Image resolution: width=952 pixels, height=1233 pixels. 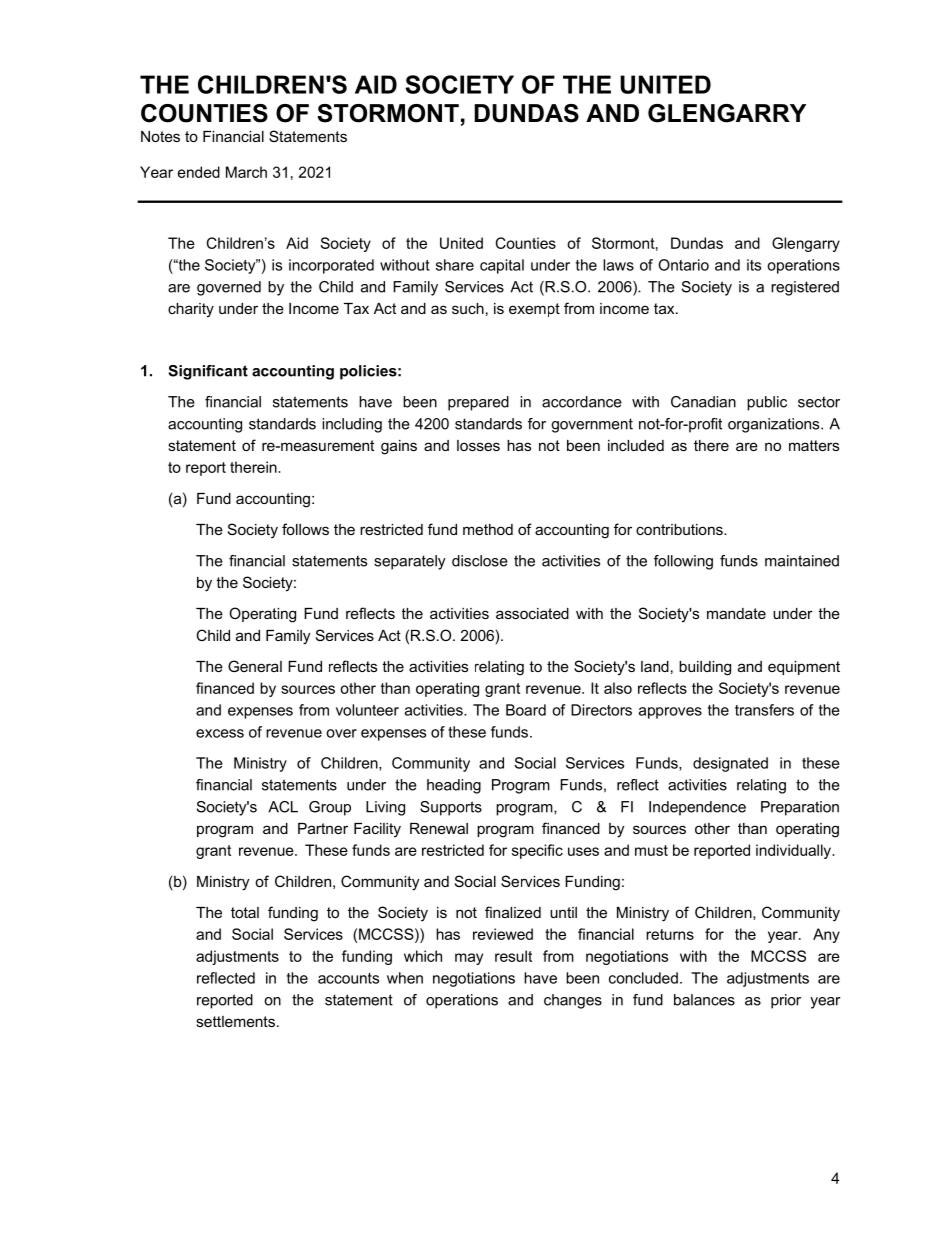 I want to click on excess, so click(x=220, y=733).
